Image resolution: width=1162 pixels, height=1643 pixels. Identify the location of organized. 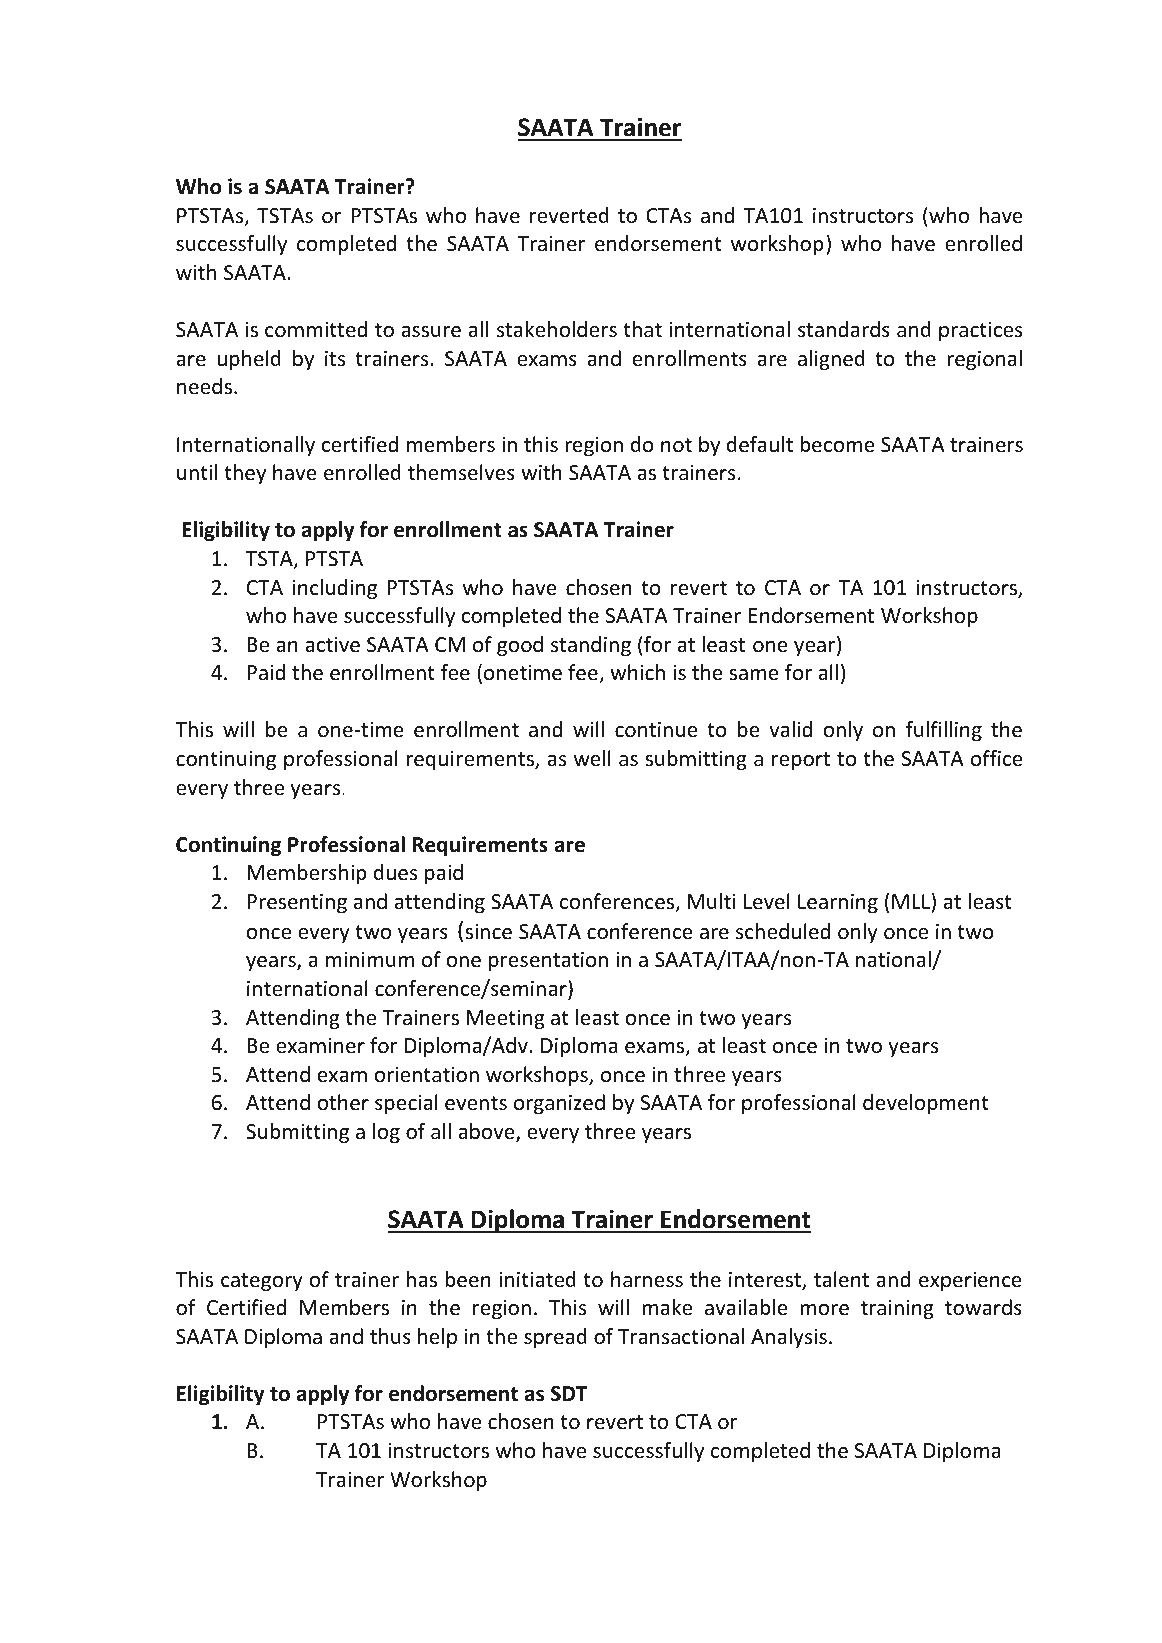
(559, 1104).
